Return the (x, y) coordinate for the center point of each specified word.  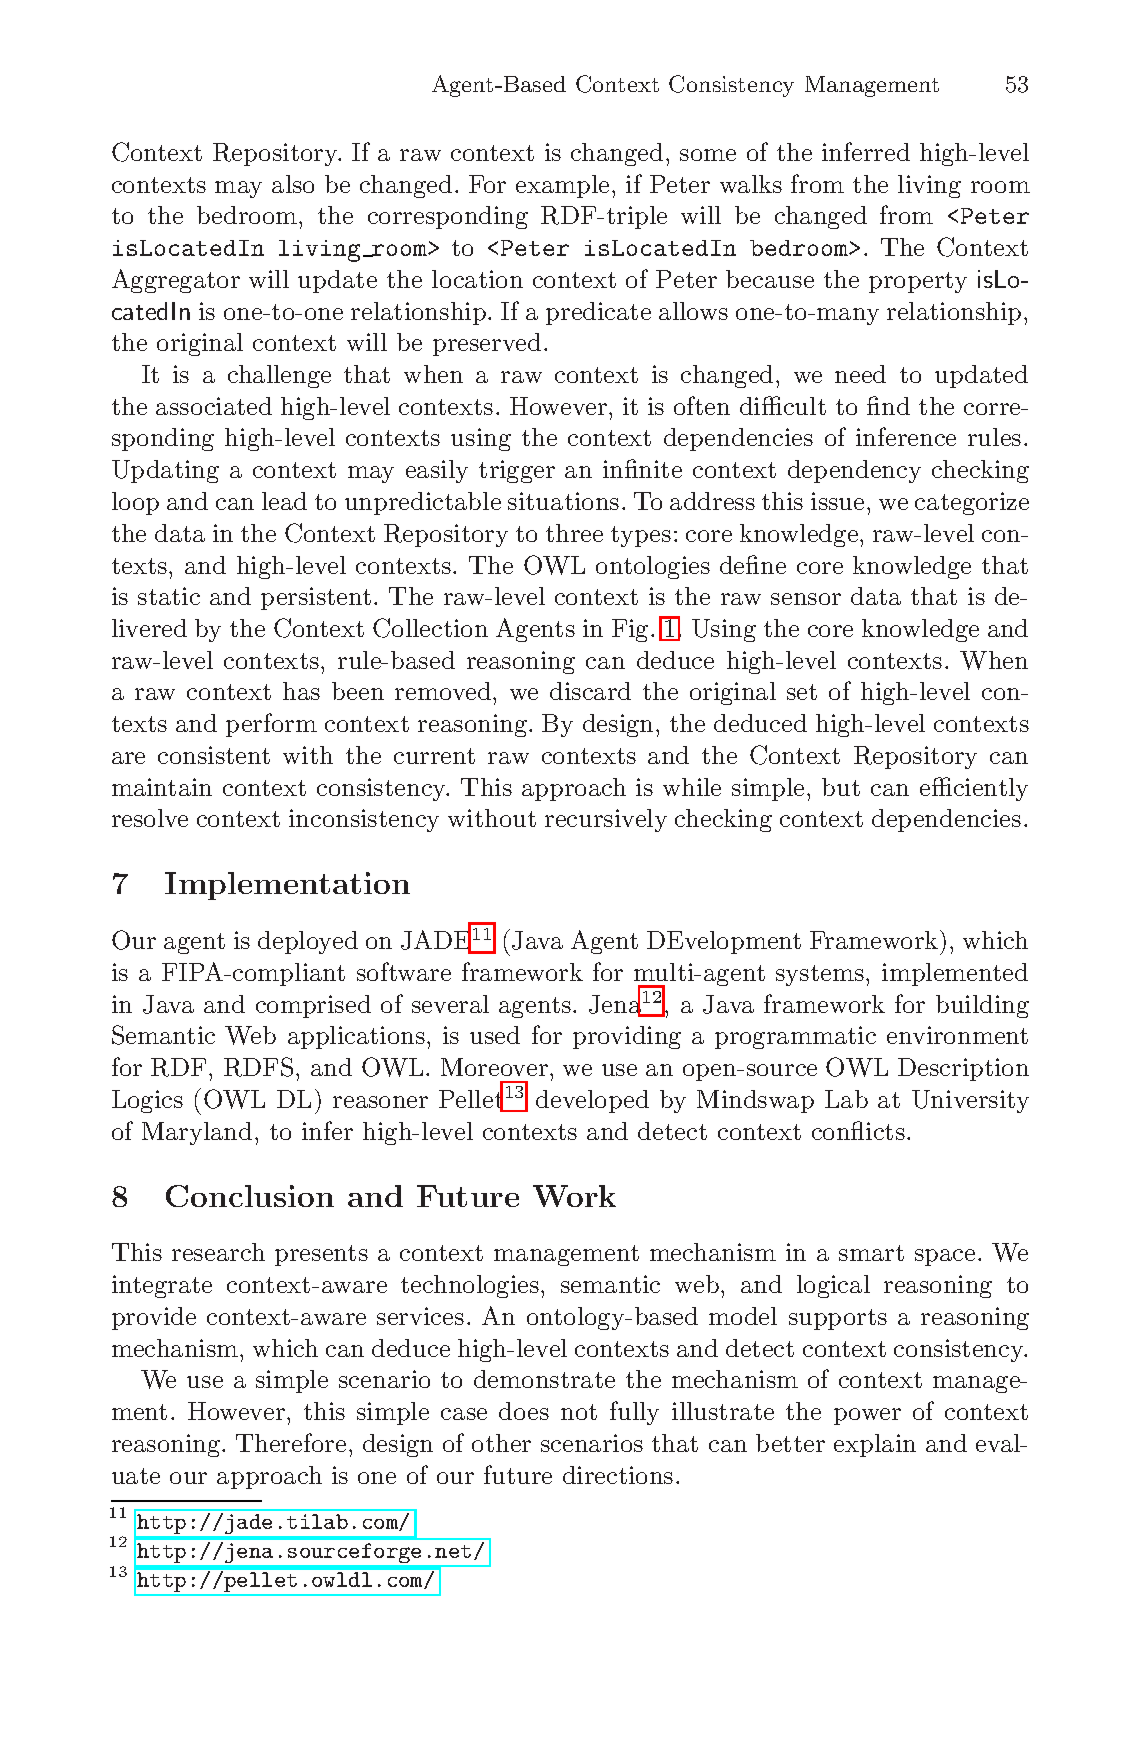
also (293, 184)
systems (820, 975)
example (562, 186)
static (169, 596)
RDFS (258, 1067)
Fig (630, 630)
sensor (806, 599)
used (495, 1035)
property (918, 282)
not (579, 1412)
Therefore (291, 1442)
